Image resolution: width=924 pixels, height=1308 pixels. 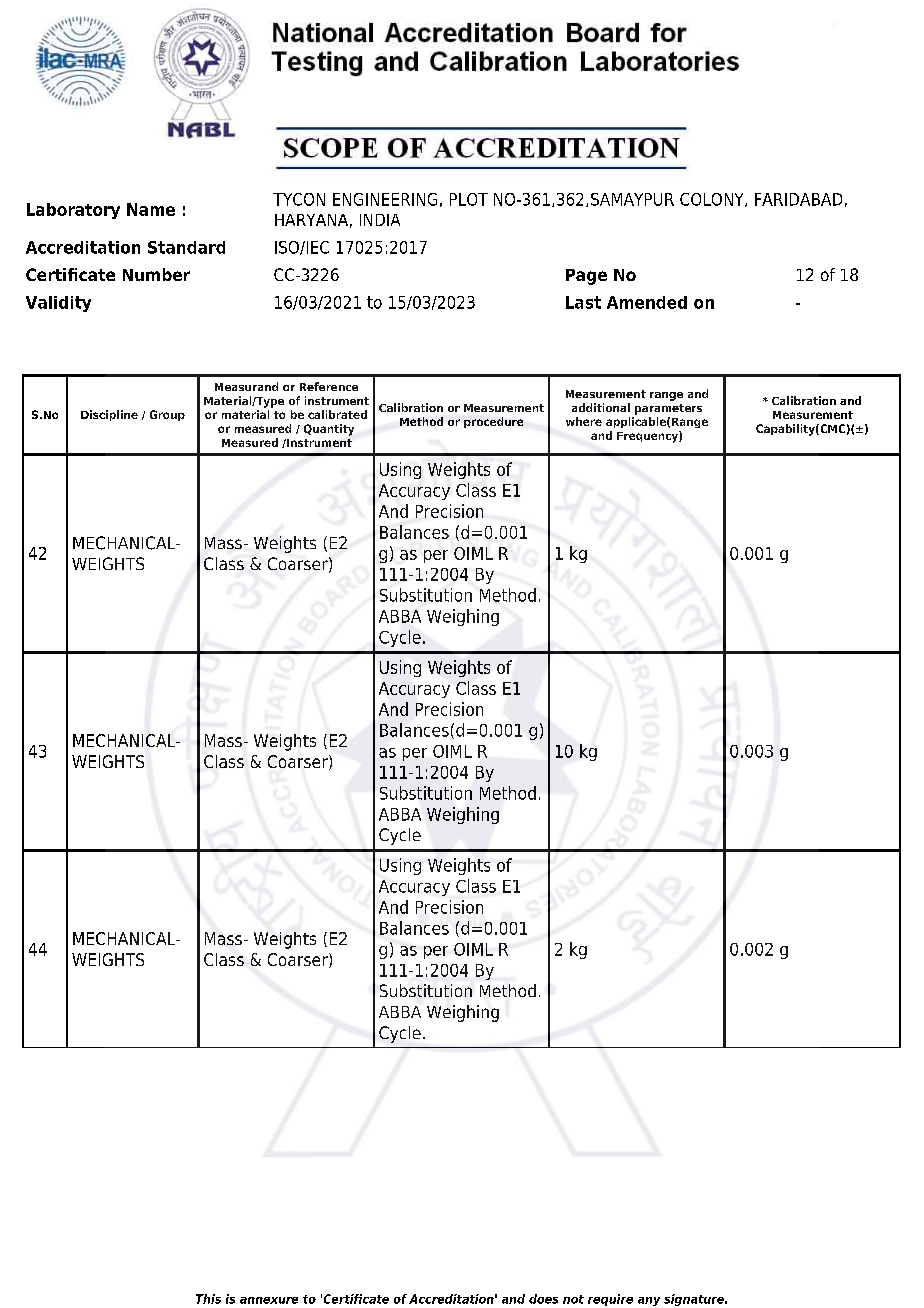 I want to click on any, so click(x=649, y=1301).
